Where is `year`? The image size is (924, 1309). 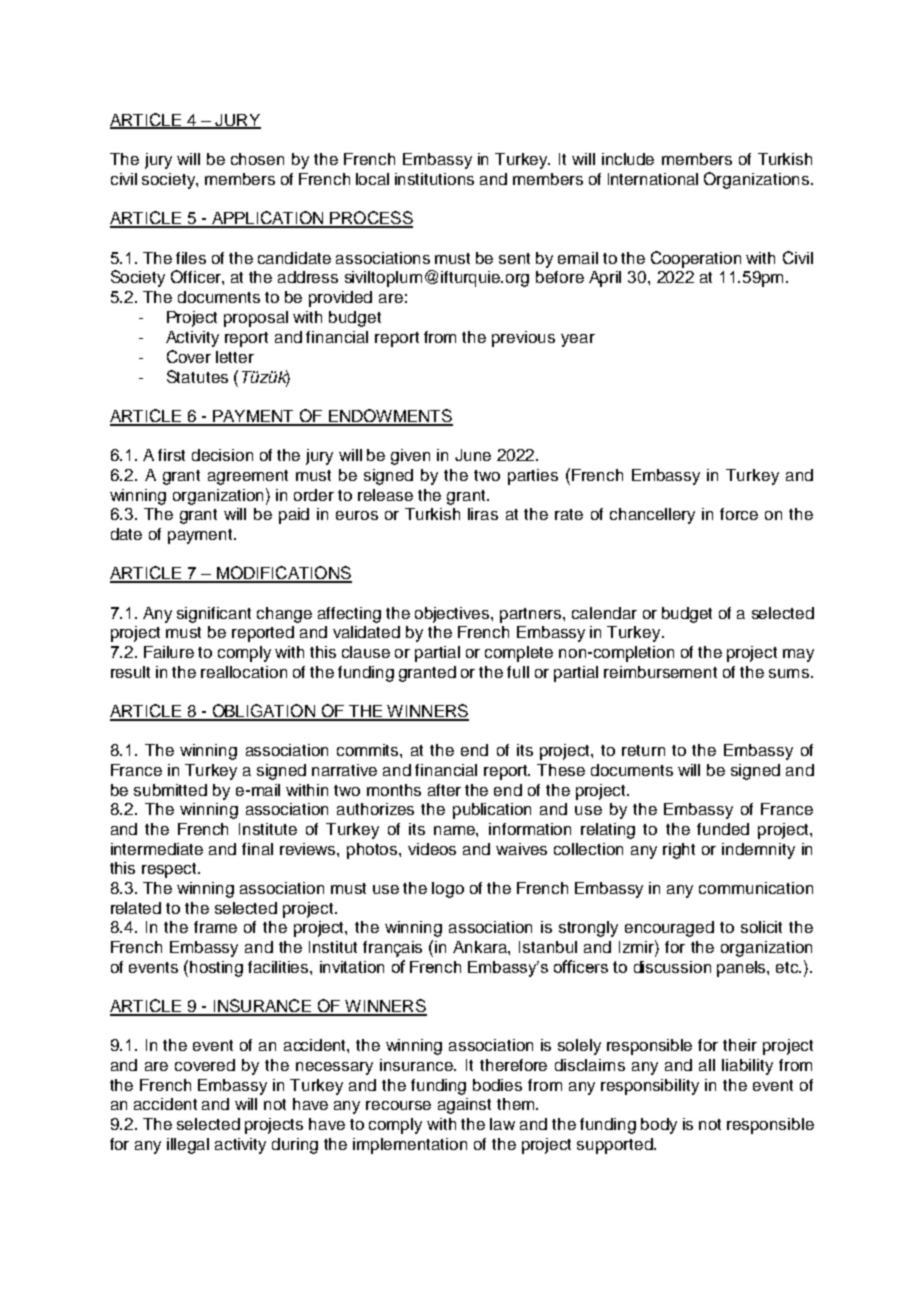
year is located at coordinates (578, 340).
